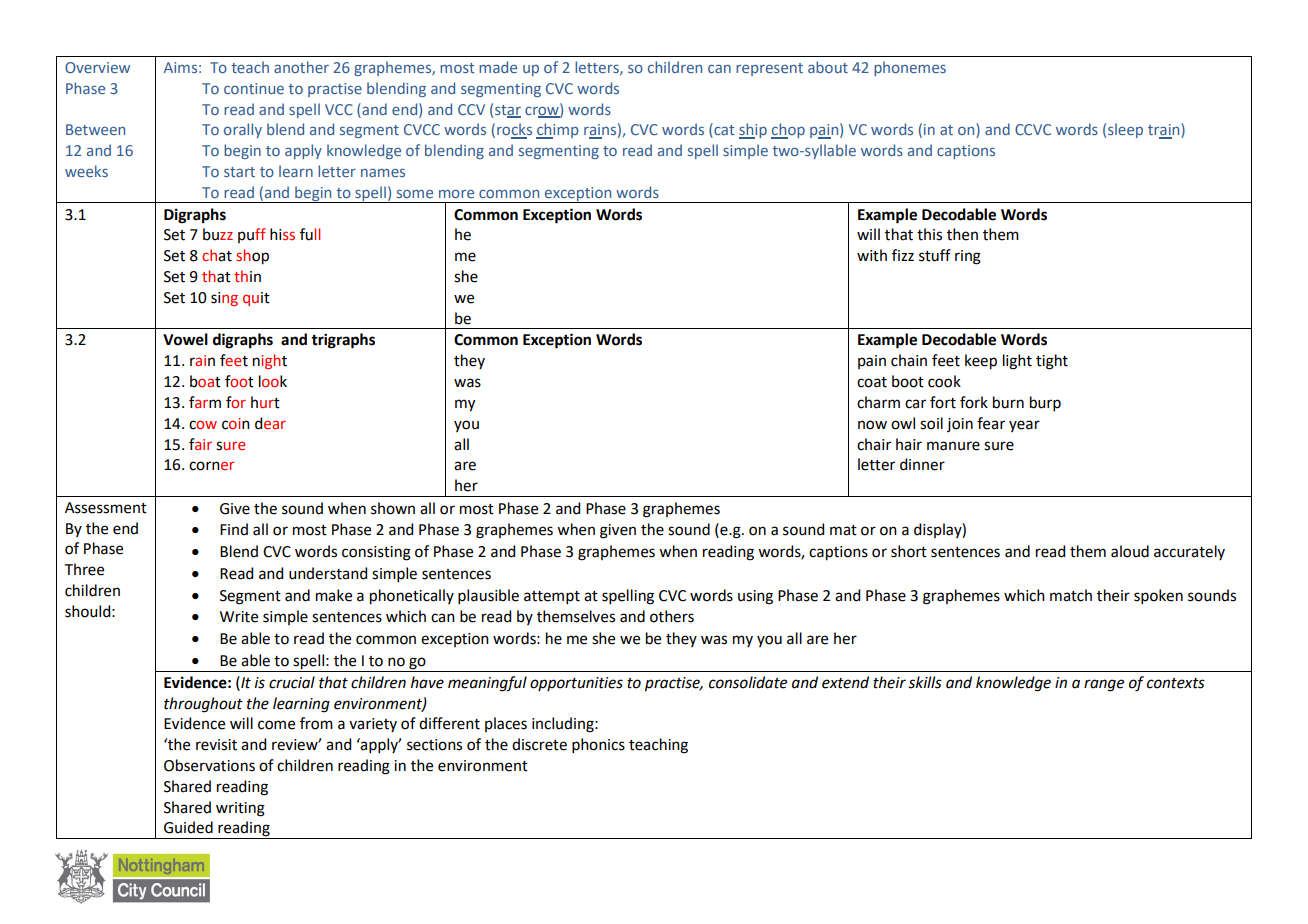 This document has height=924, width=1308. I want to click on range, so click(1104, 685).
